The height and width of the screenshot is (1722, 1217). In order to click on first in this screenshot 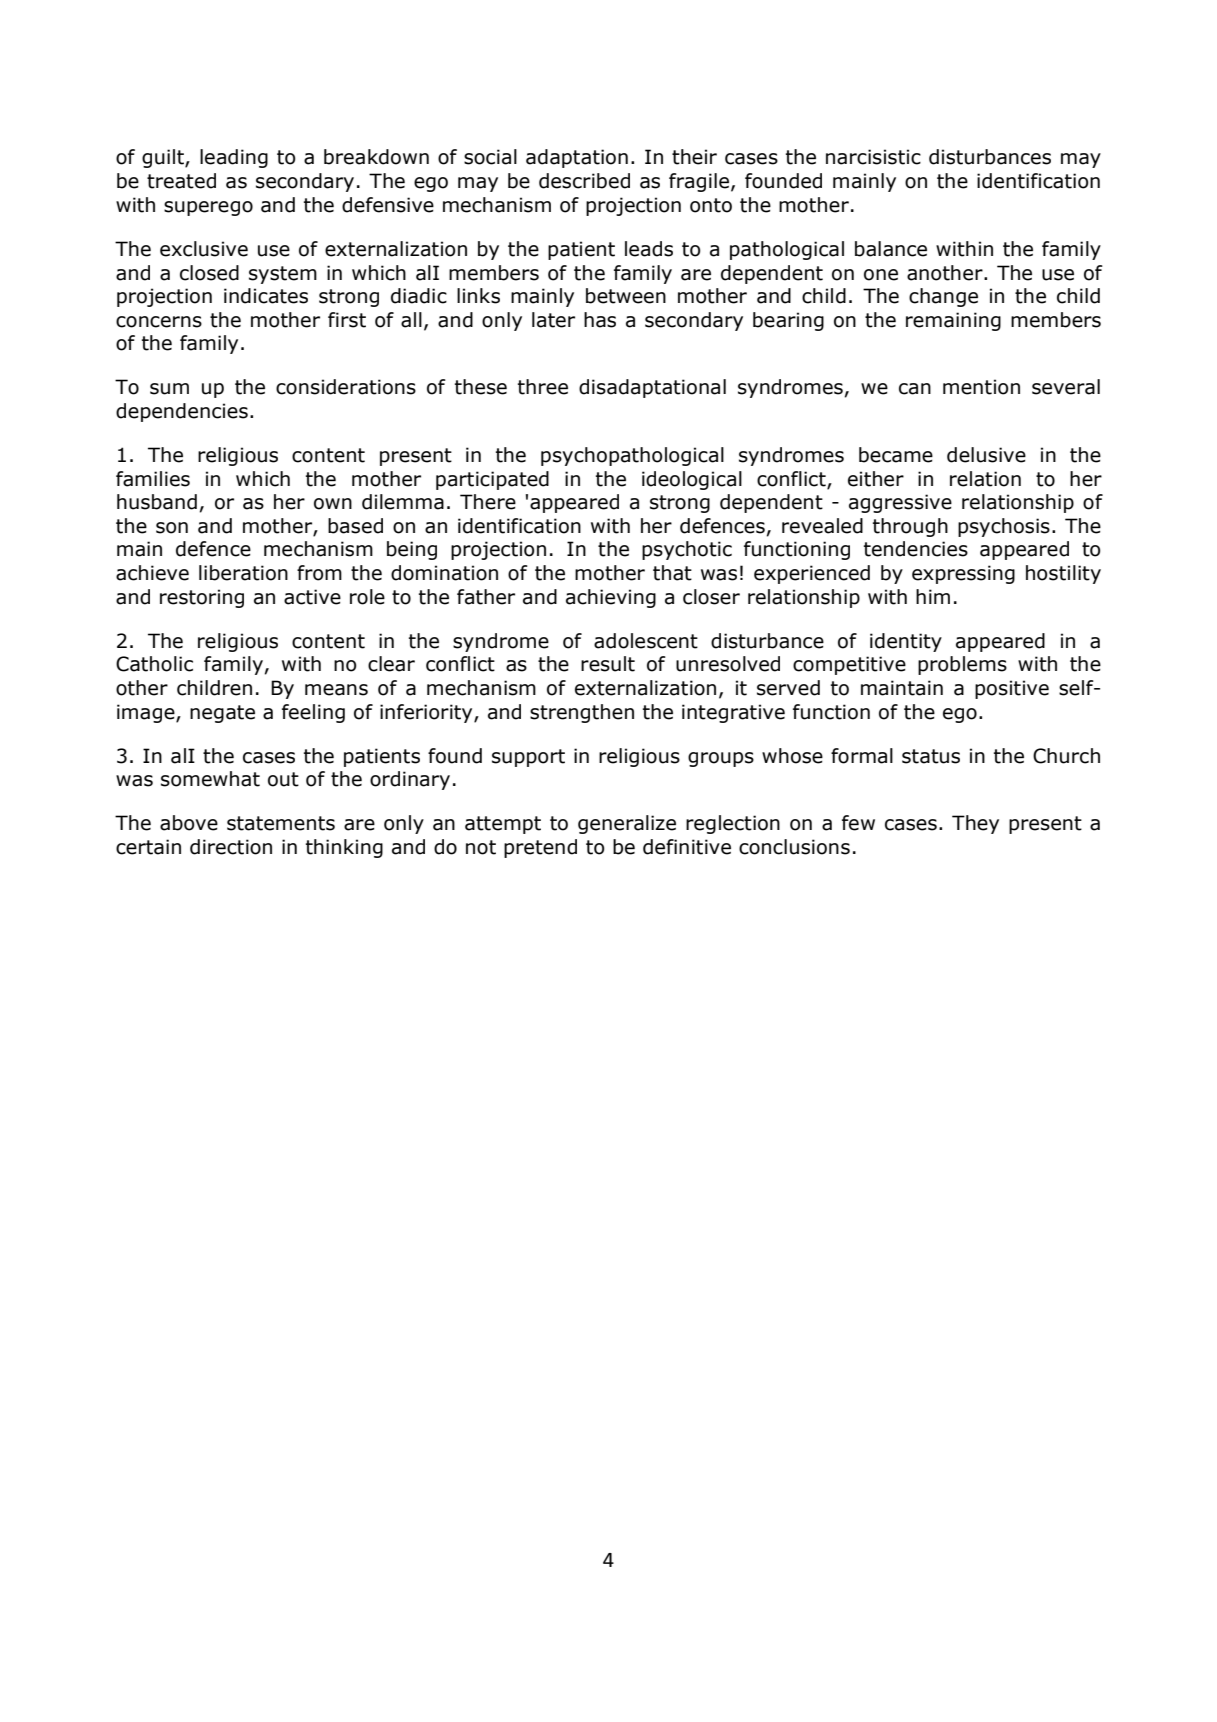, I will do `click(347, 320)`.
